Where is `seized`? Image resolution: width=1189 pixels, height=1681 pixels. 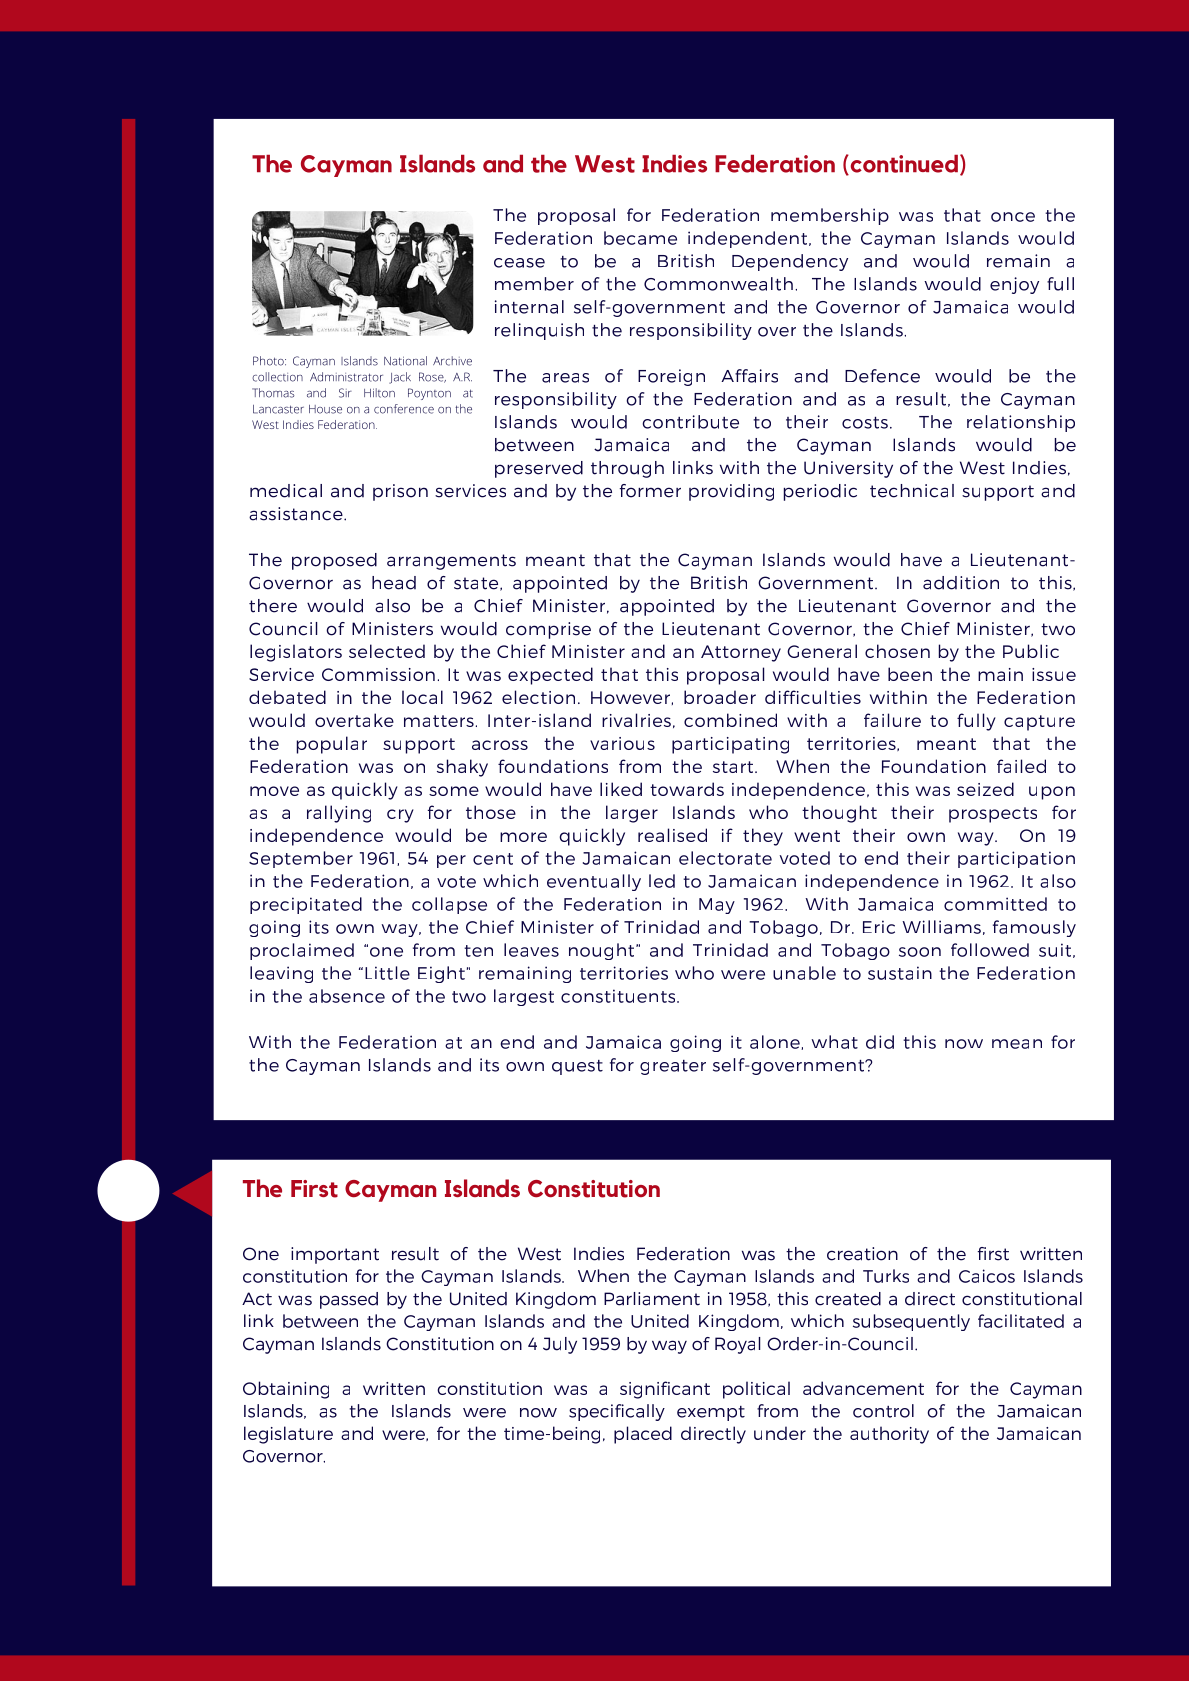 seized is located at coordinates (985, 789).
